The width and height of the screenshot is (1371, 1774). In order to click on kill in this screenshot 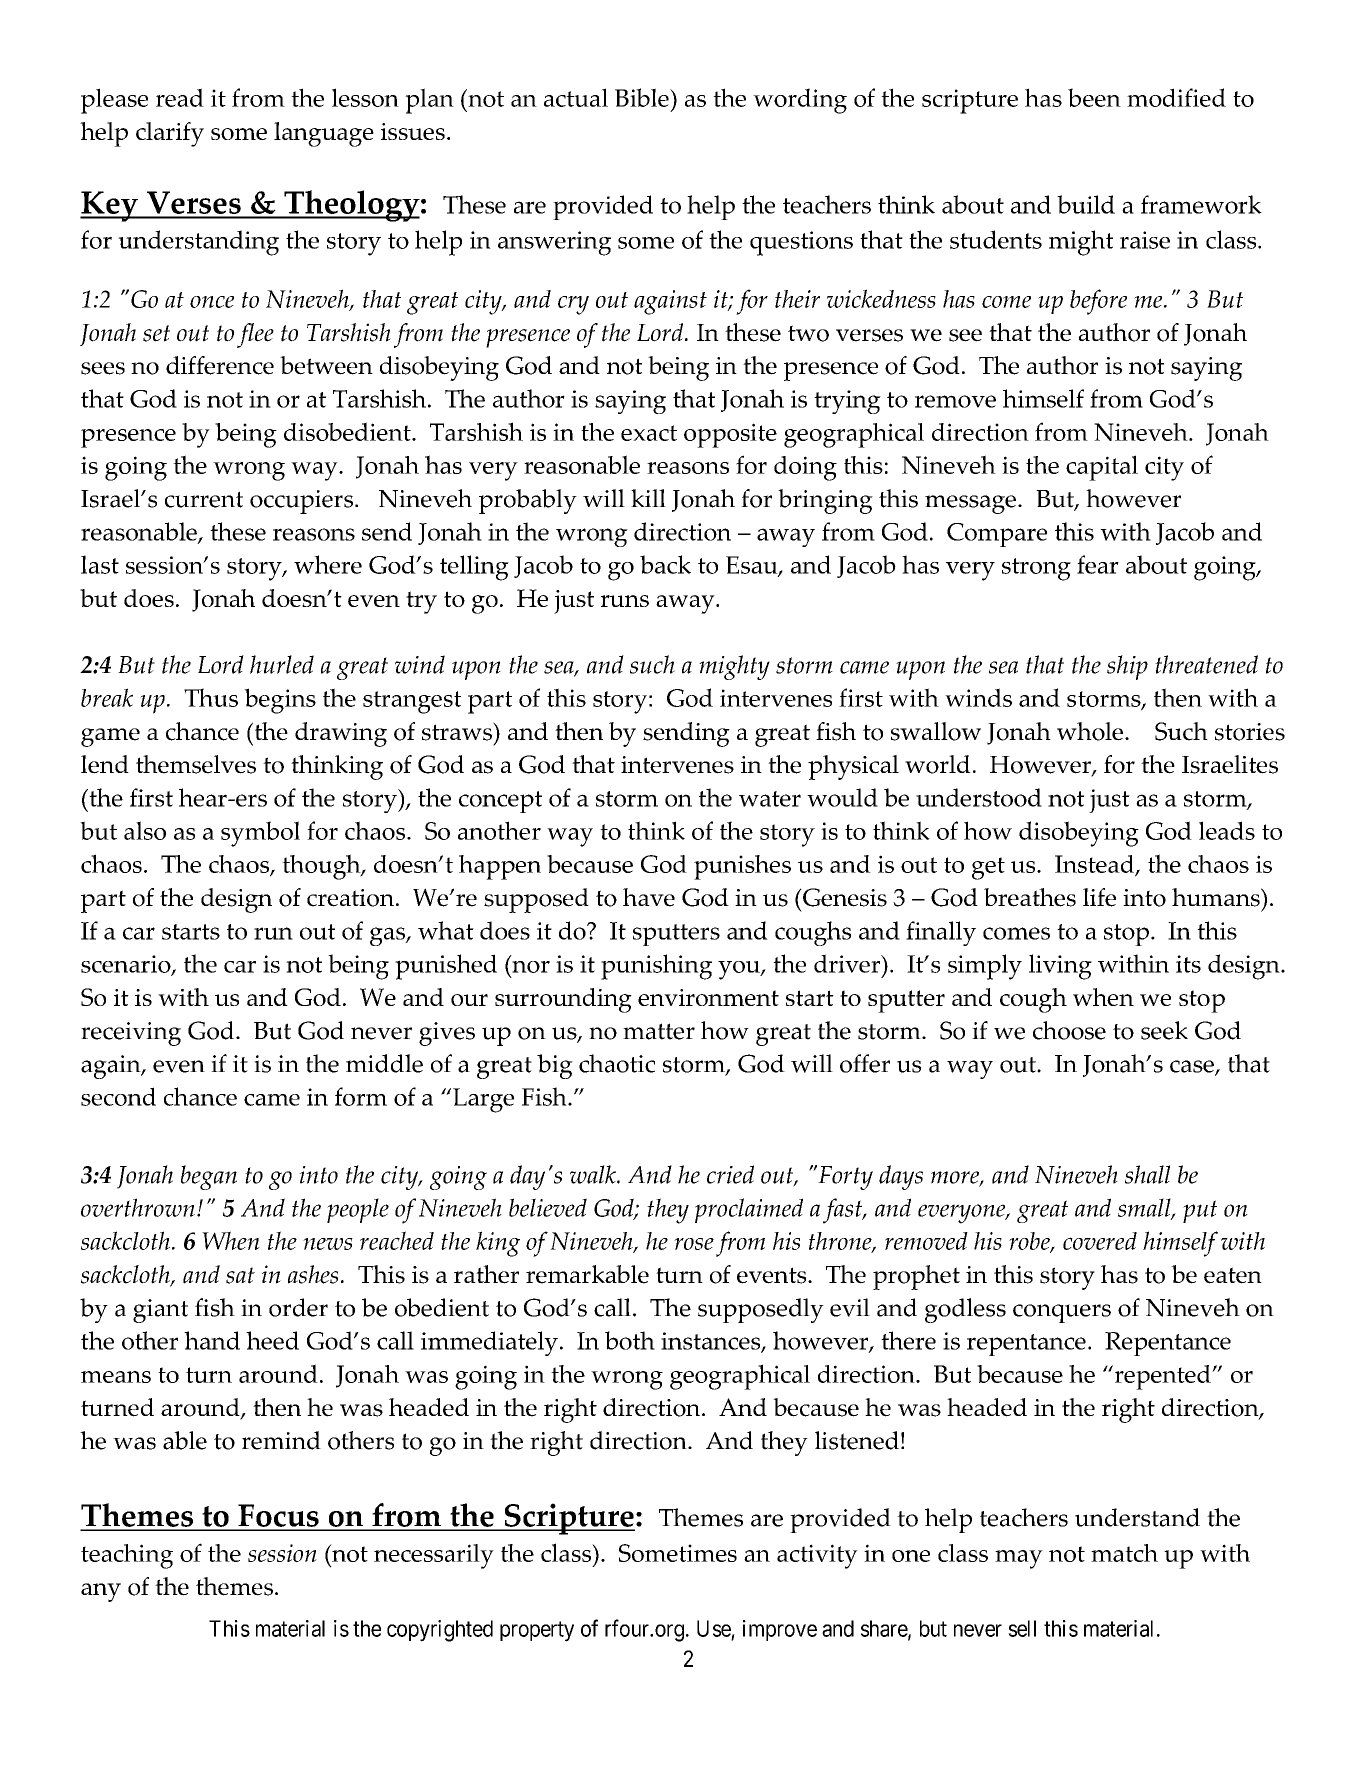, I will do `click(648, 498)`.
